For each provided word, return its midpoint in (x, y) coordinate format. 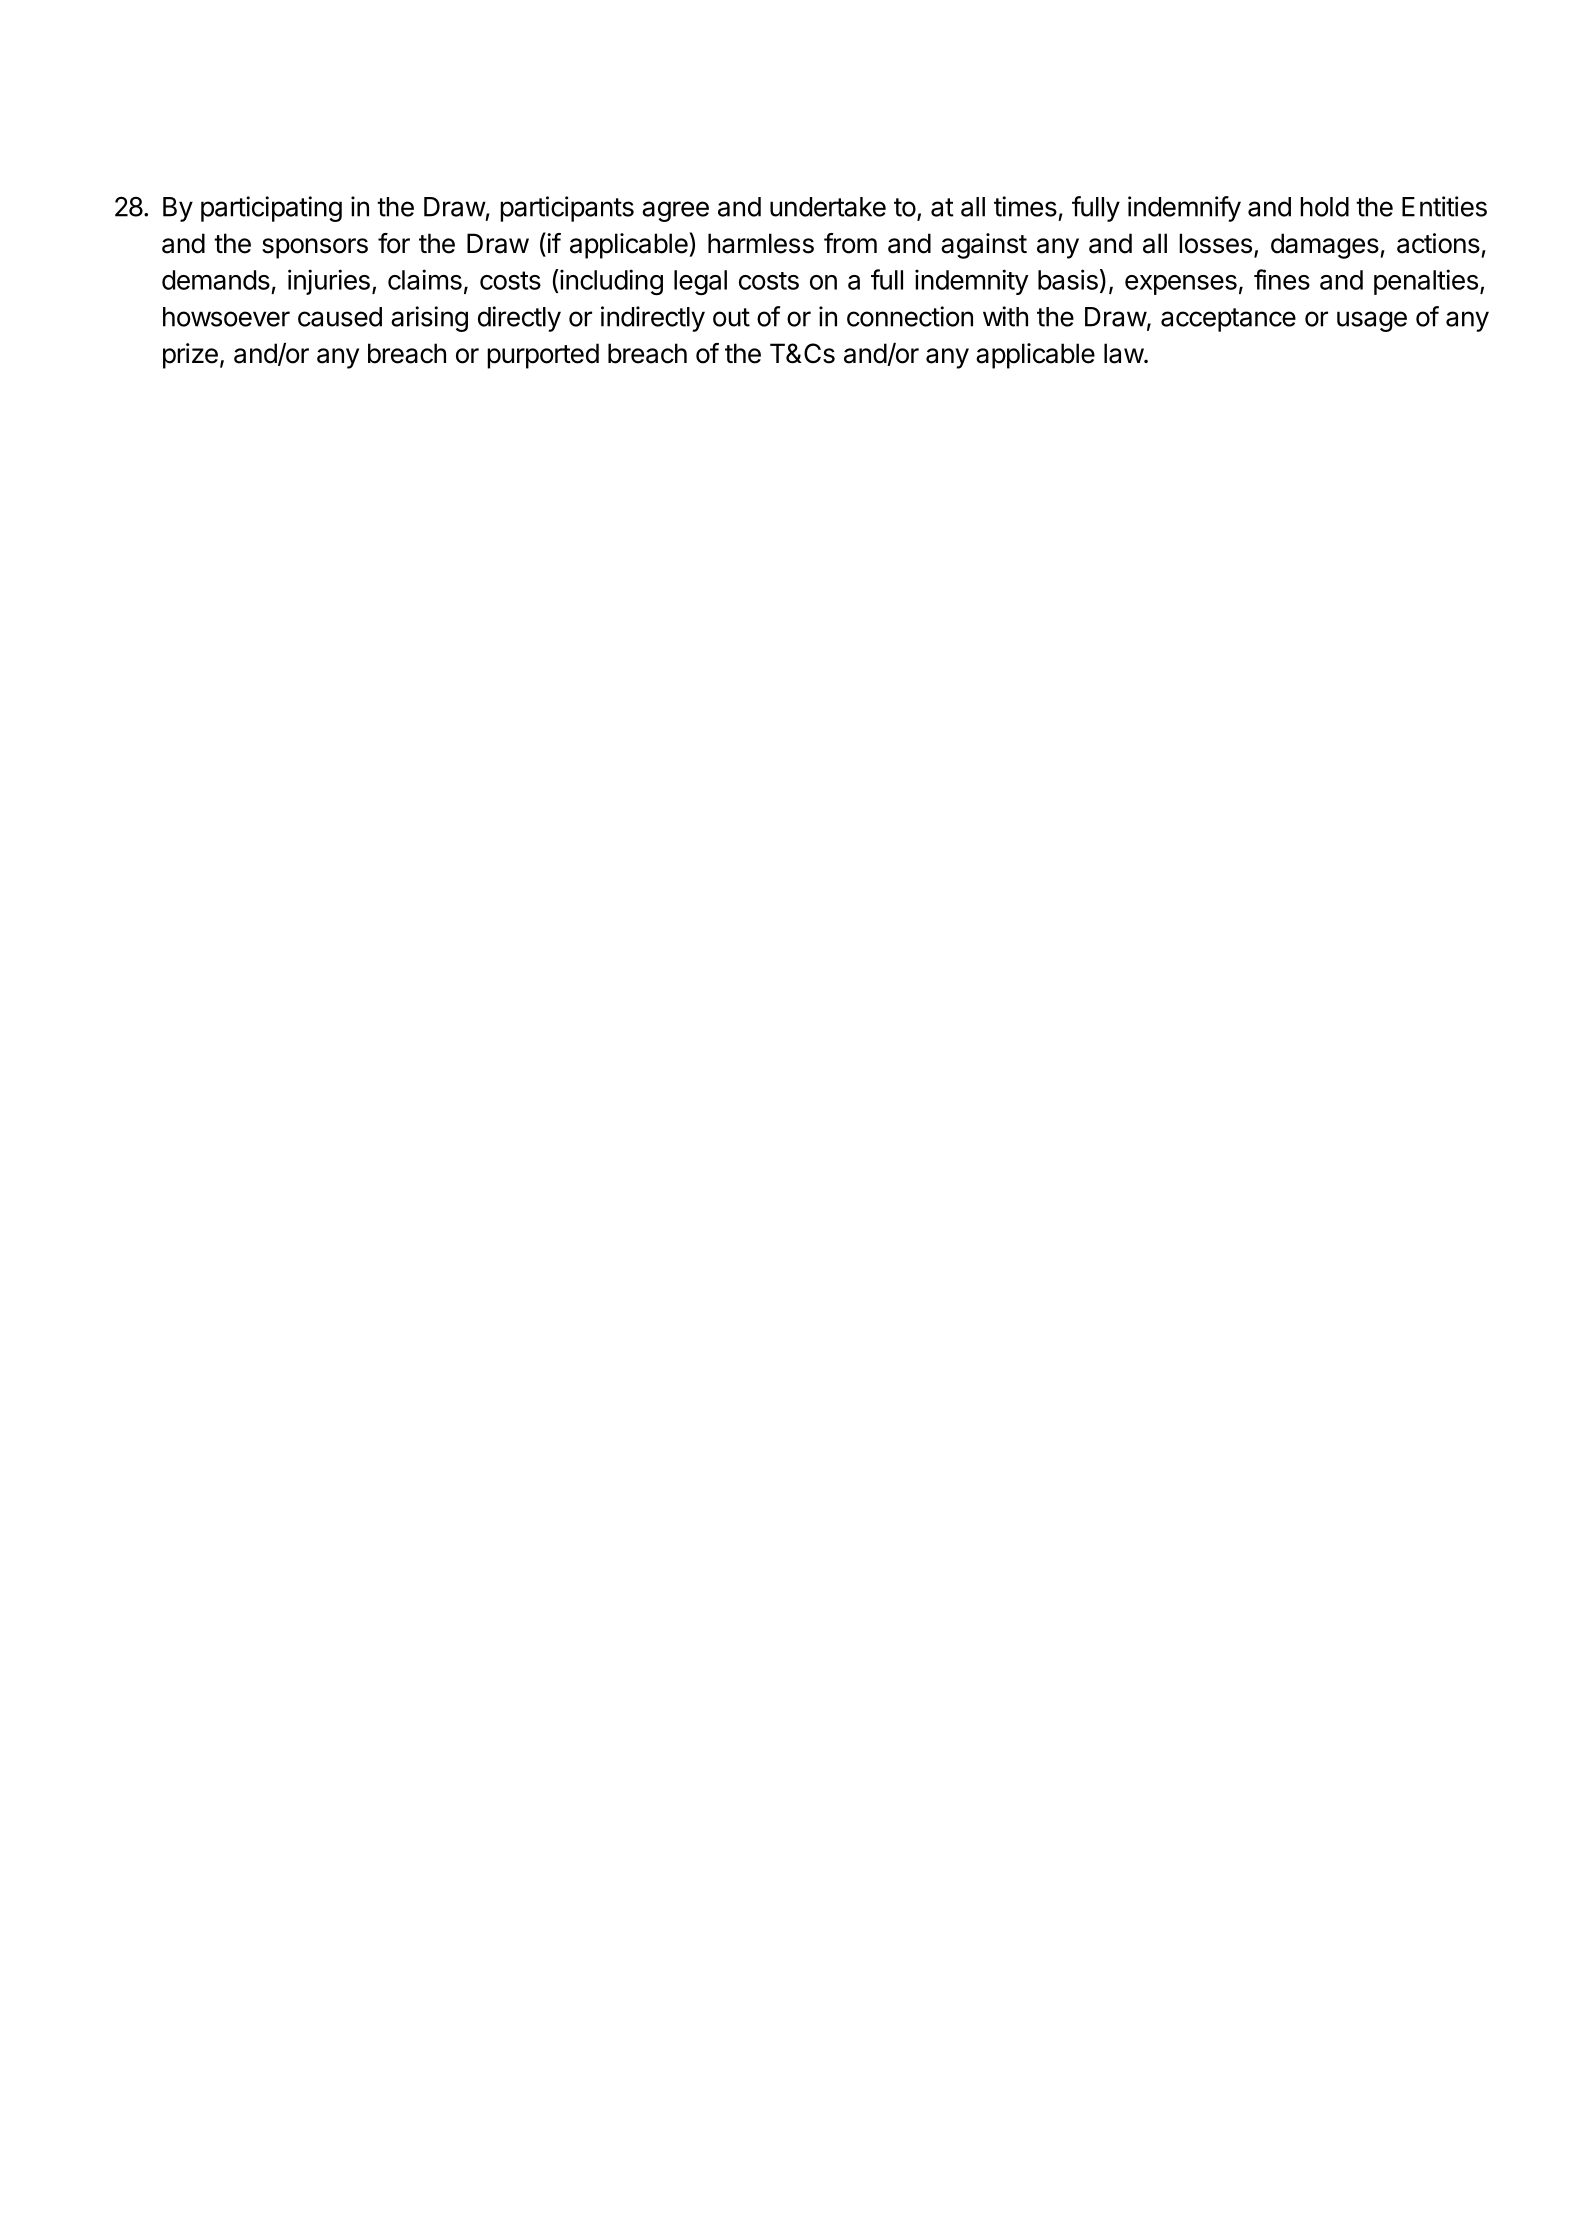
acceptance (1228, 320)
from (850, 243)
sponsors (315, 248)
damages (1325, 246)
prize (190, 356)
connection (910, 316)
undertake (828, 207)
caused (340, 317)
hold (1324, 207)
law (1124, 353)
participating (271, 209)
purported (543, 356)
